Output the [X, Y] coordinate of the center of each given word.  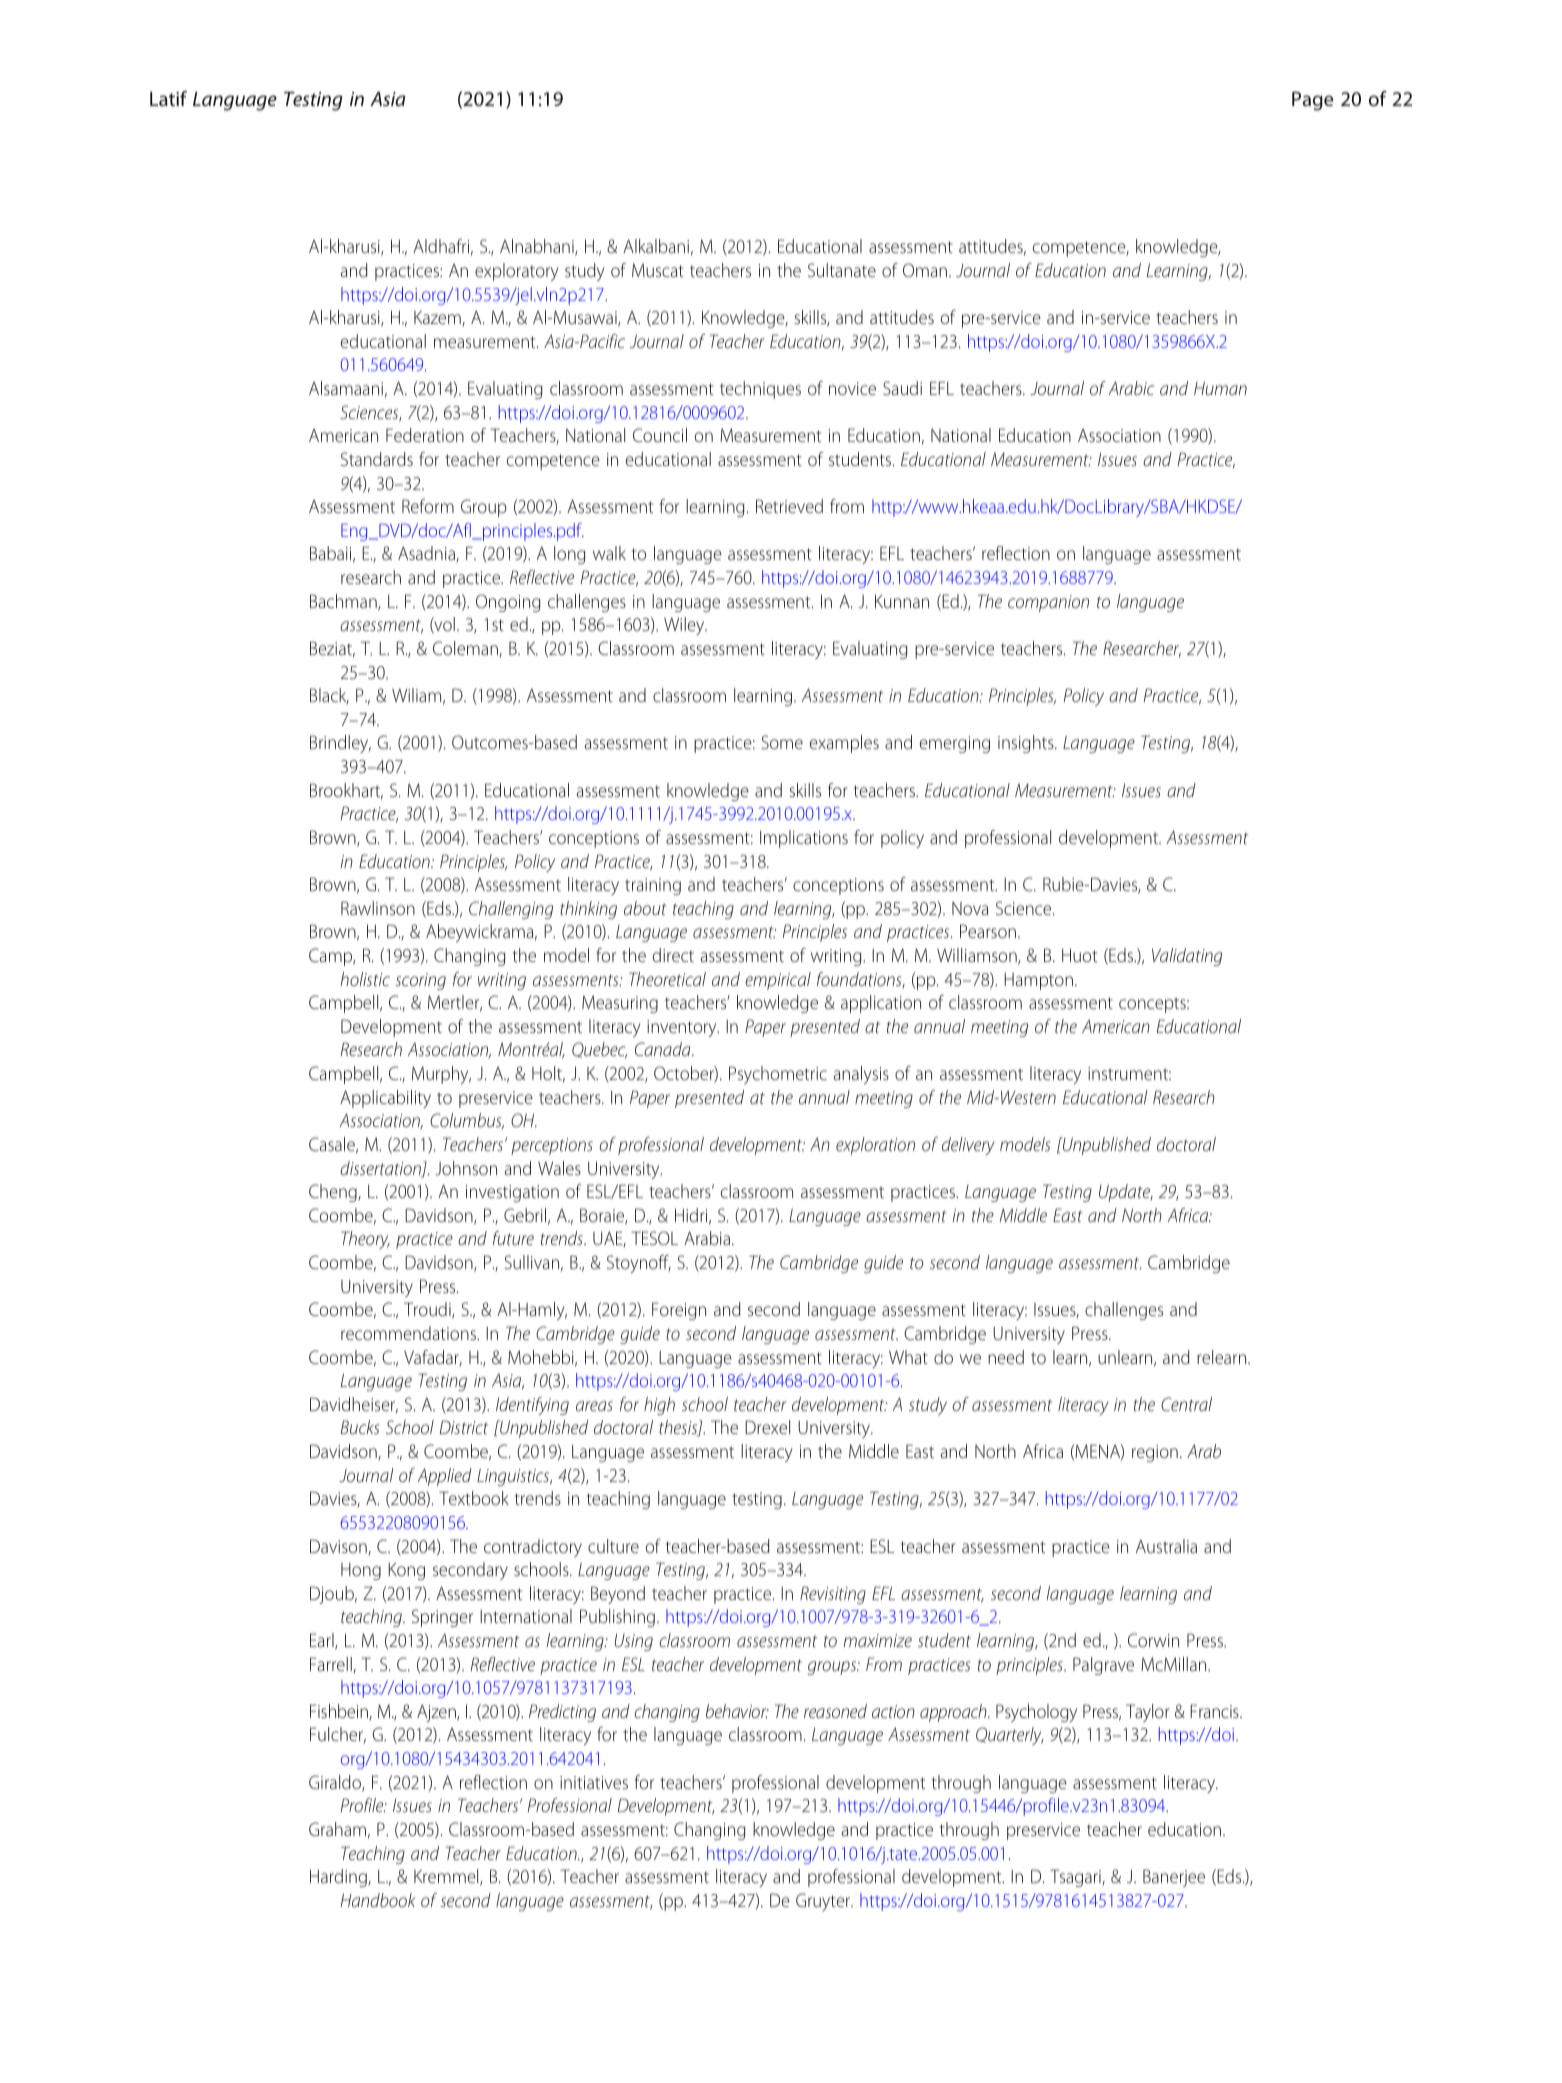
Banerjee [1174, 1878]
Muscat [658, 270]
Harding [339, 1878]
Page [1313, 101]
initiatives [594, 1782]
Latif [168, 98]
